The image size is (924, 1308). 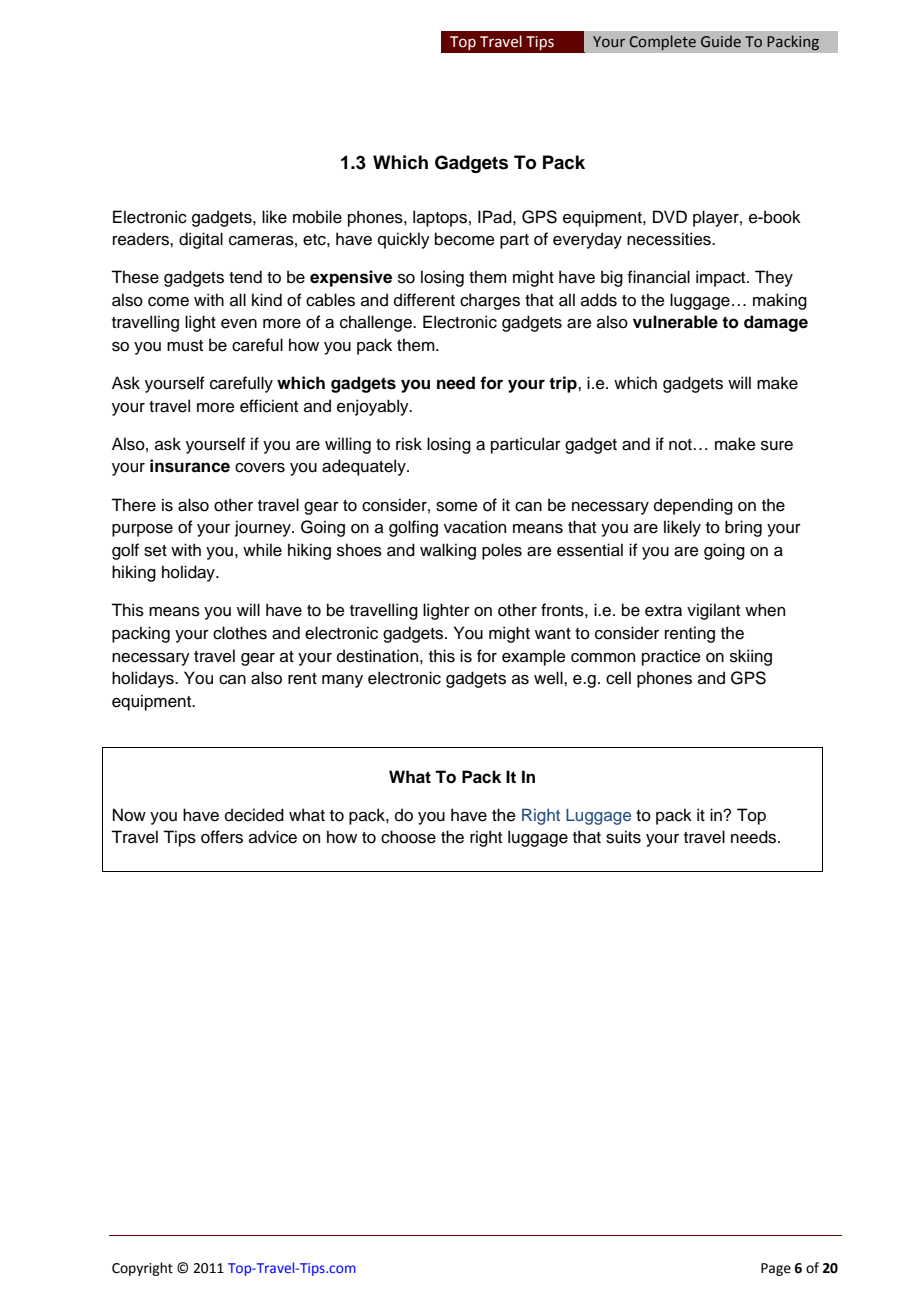 What do you see at coordinates (721, 41) in the image?
I see `Guide` at bounding box center [721, 41].
